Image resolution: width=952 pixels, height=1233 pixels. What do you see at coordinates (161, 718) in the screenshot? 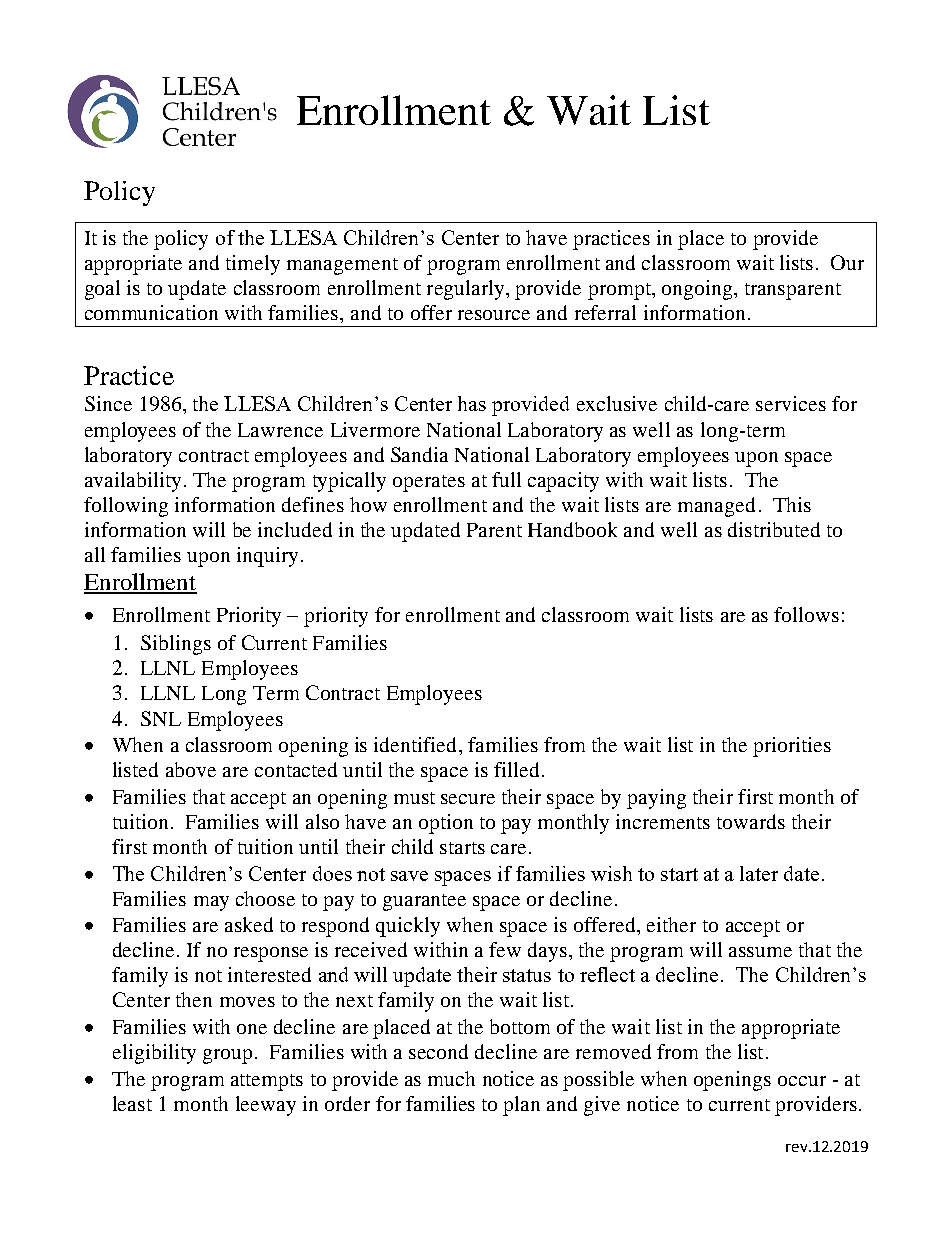
I see `SNL` at bounding box center [161, 718].
